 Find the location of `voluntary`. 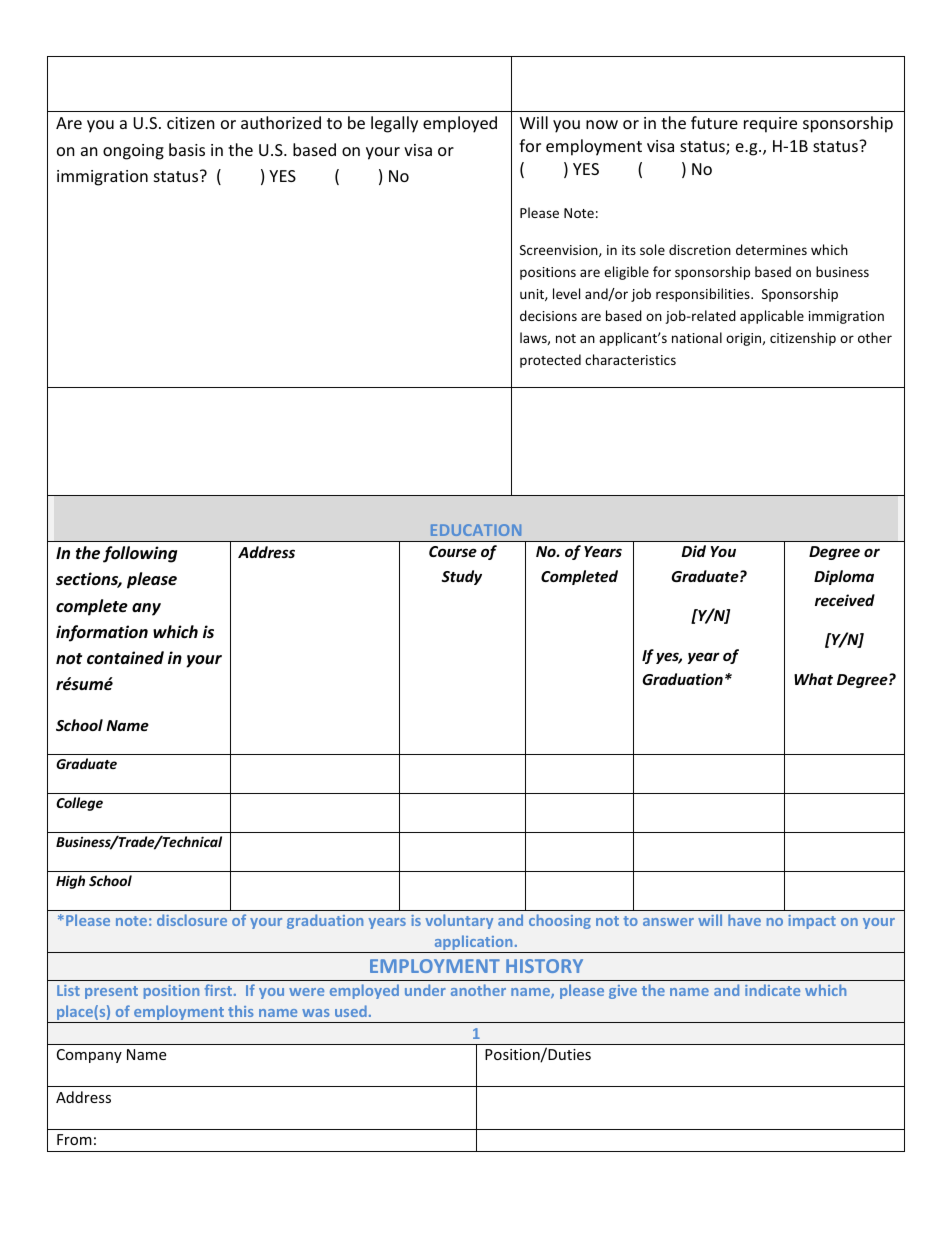

voluntary is located at coordinates (459, 921).
